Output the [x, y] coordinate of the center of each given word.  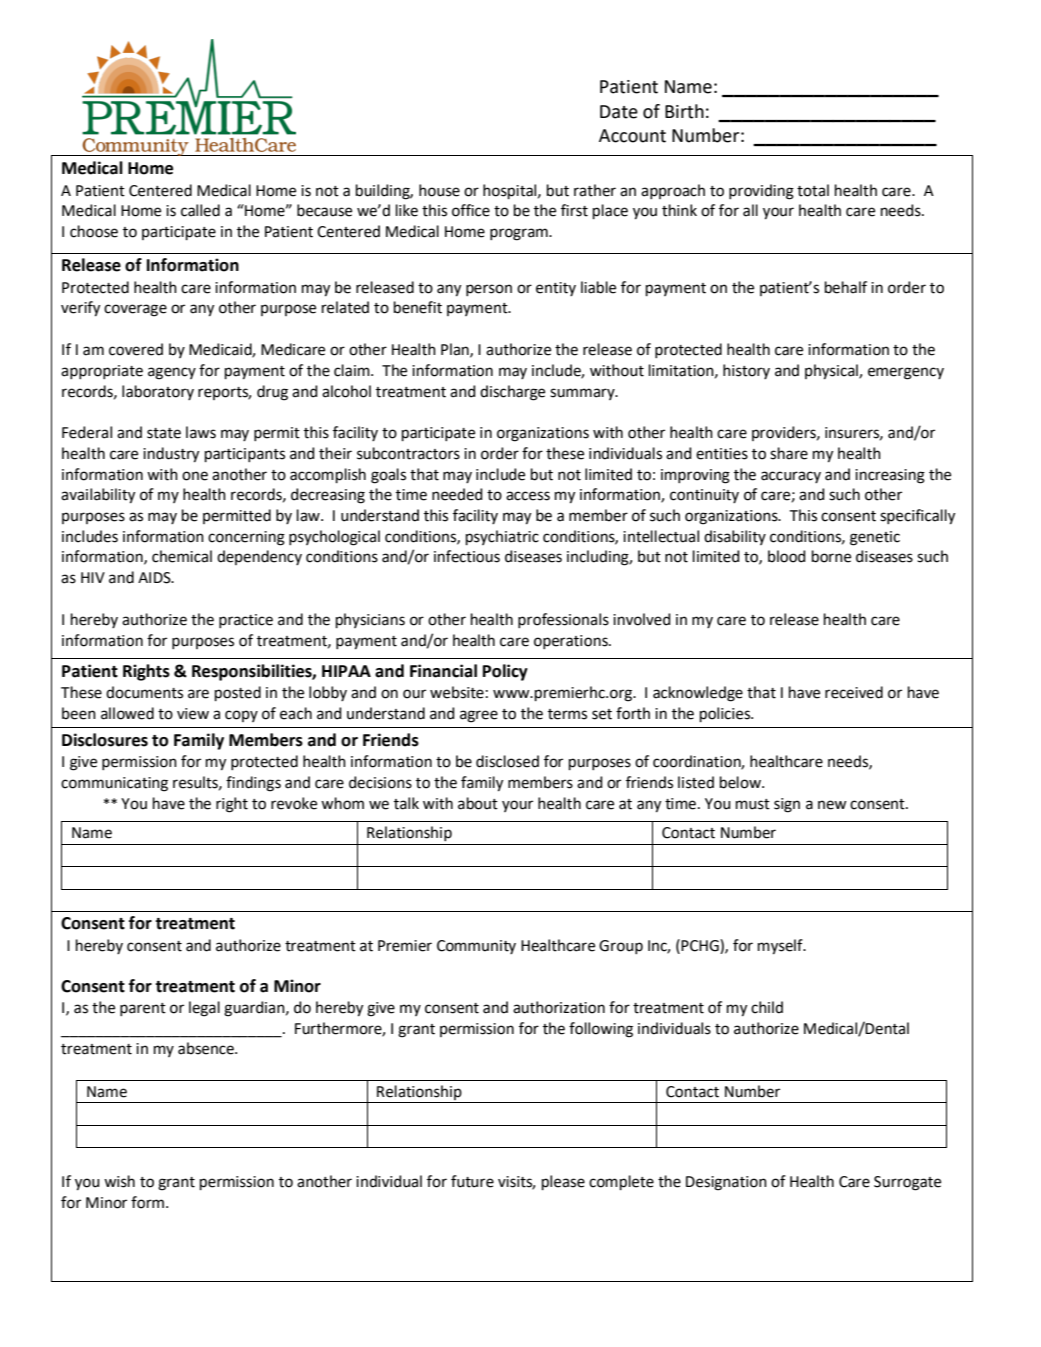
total [813, 190]
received [854, 692]
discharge [512, 393]
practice [246, 621]
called [200, 210]
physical [832, 372]
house [439, 190]
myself [781, 947]
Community [476, 947]
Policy [505, 672]
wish [119, 1181]
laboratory [158, 392]
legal [204, 1009]
